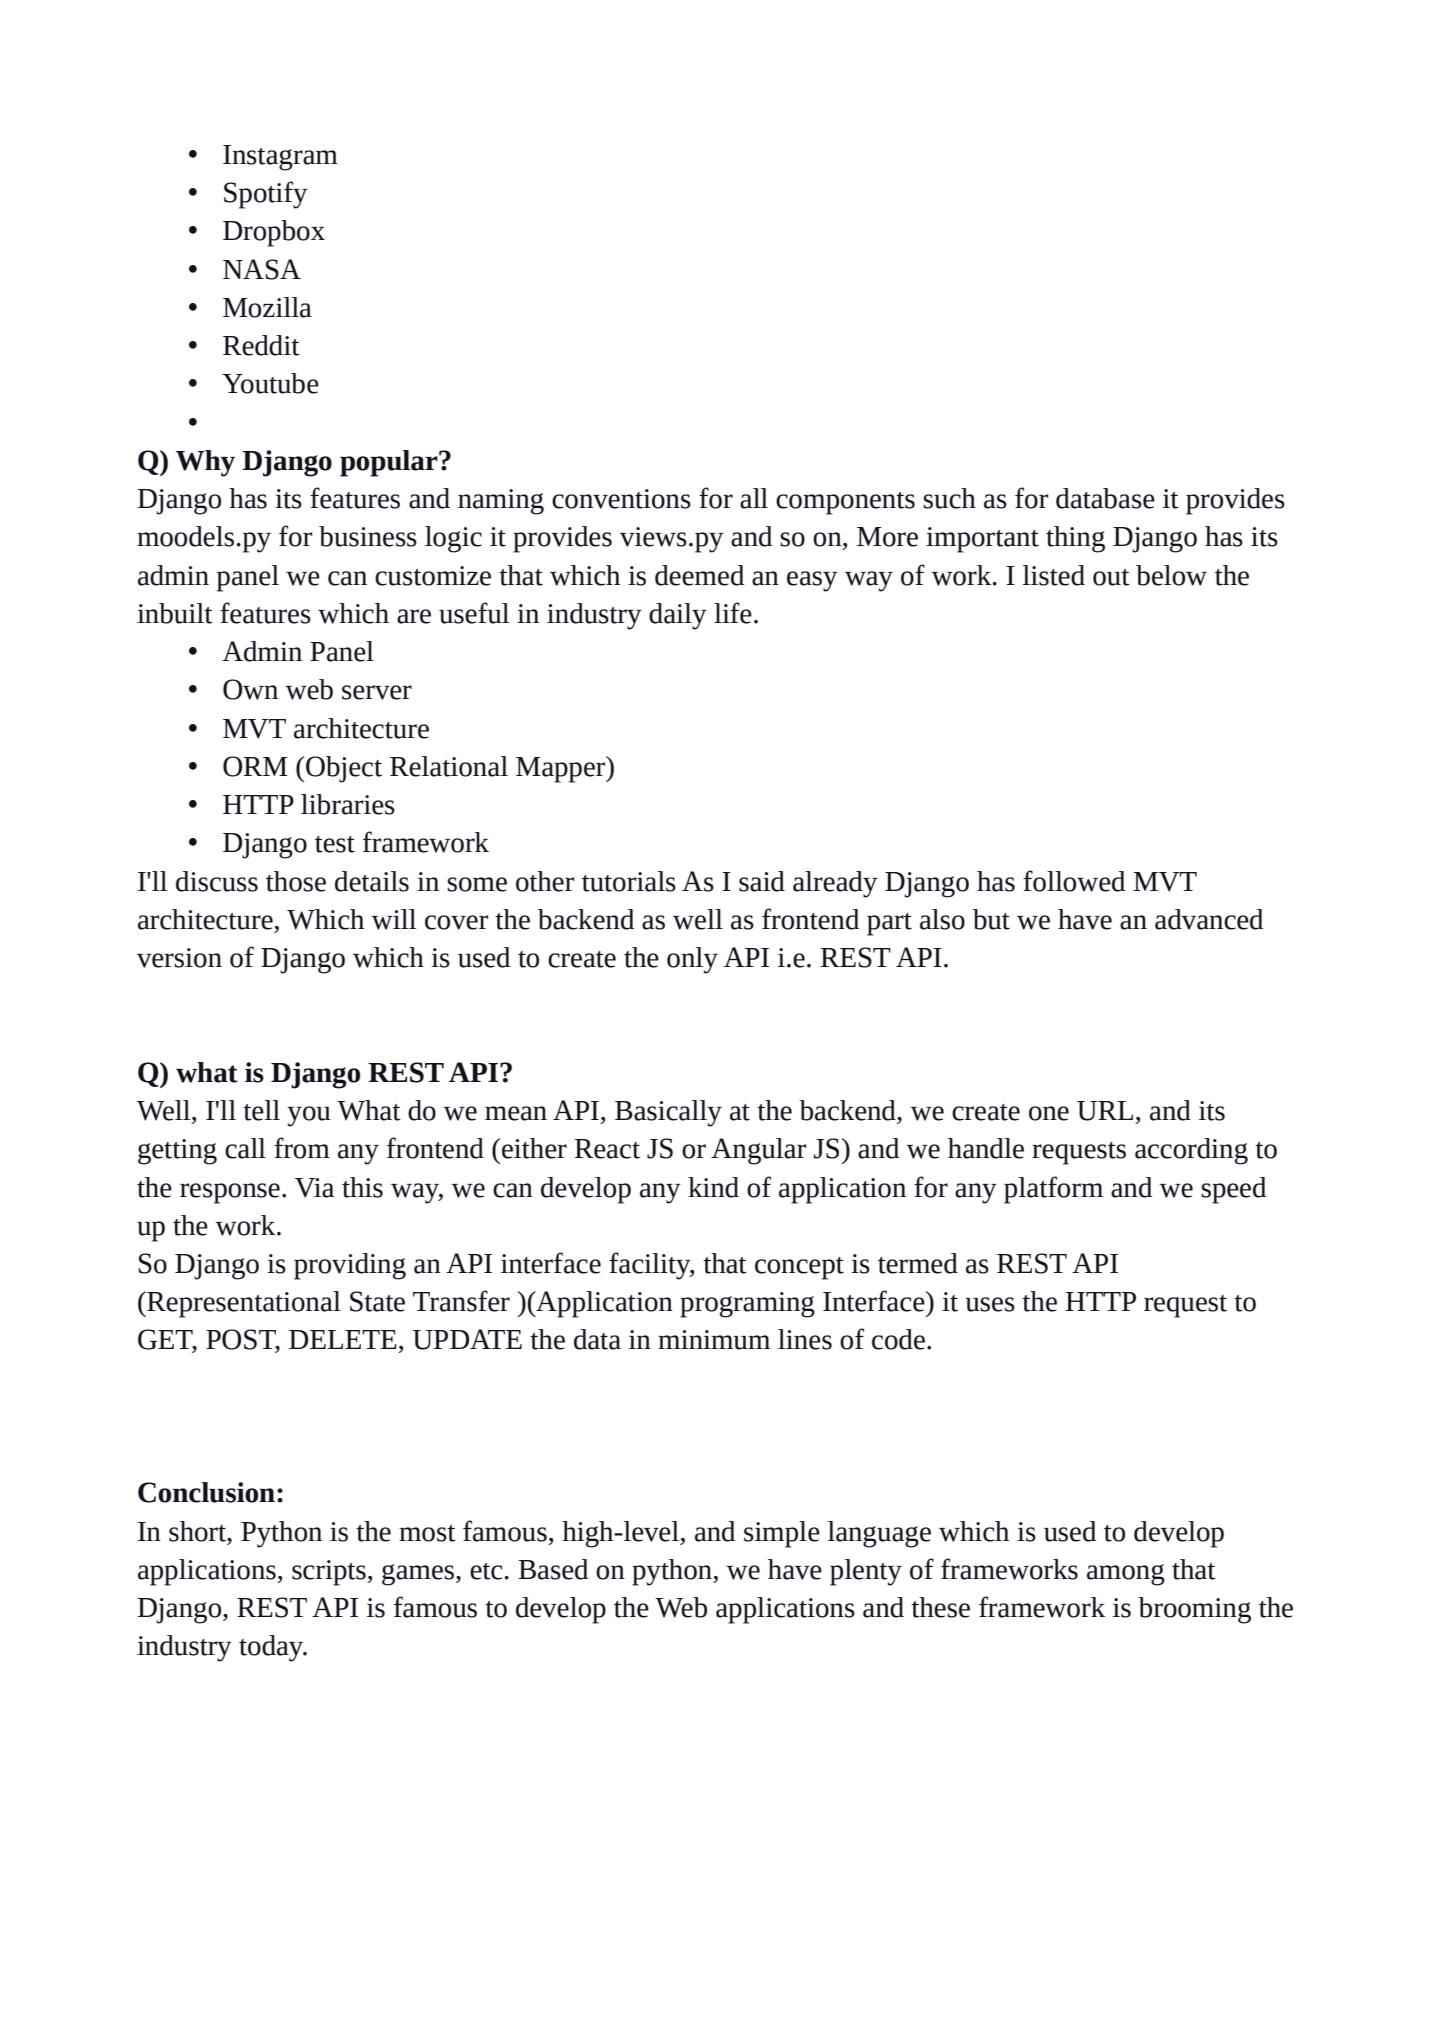 This screenshot has width=1436, height=2031. I want to click on business, so click(368, 536).
